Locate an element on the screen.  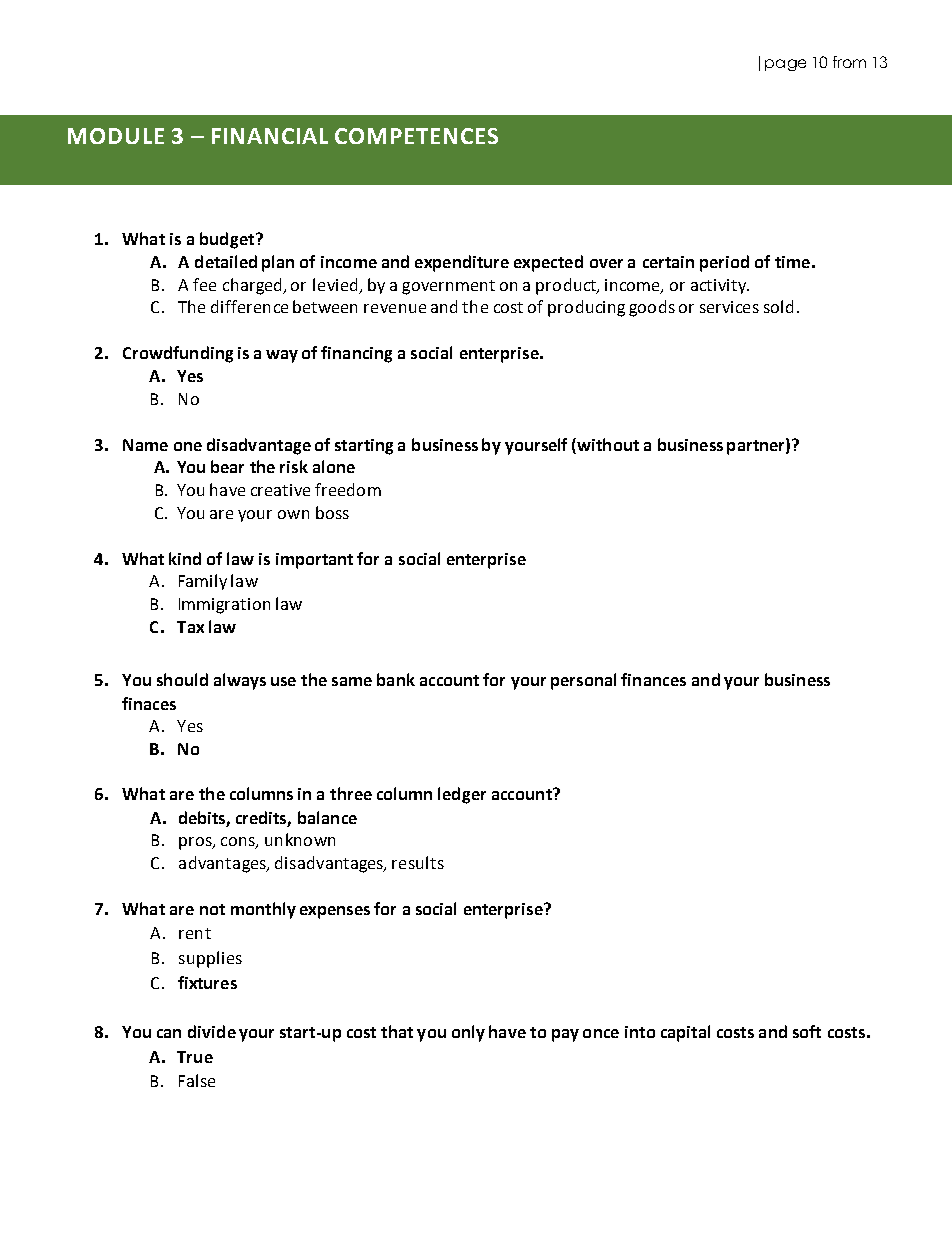
finances is located at coordinates (653, 679).
